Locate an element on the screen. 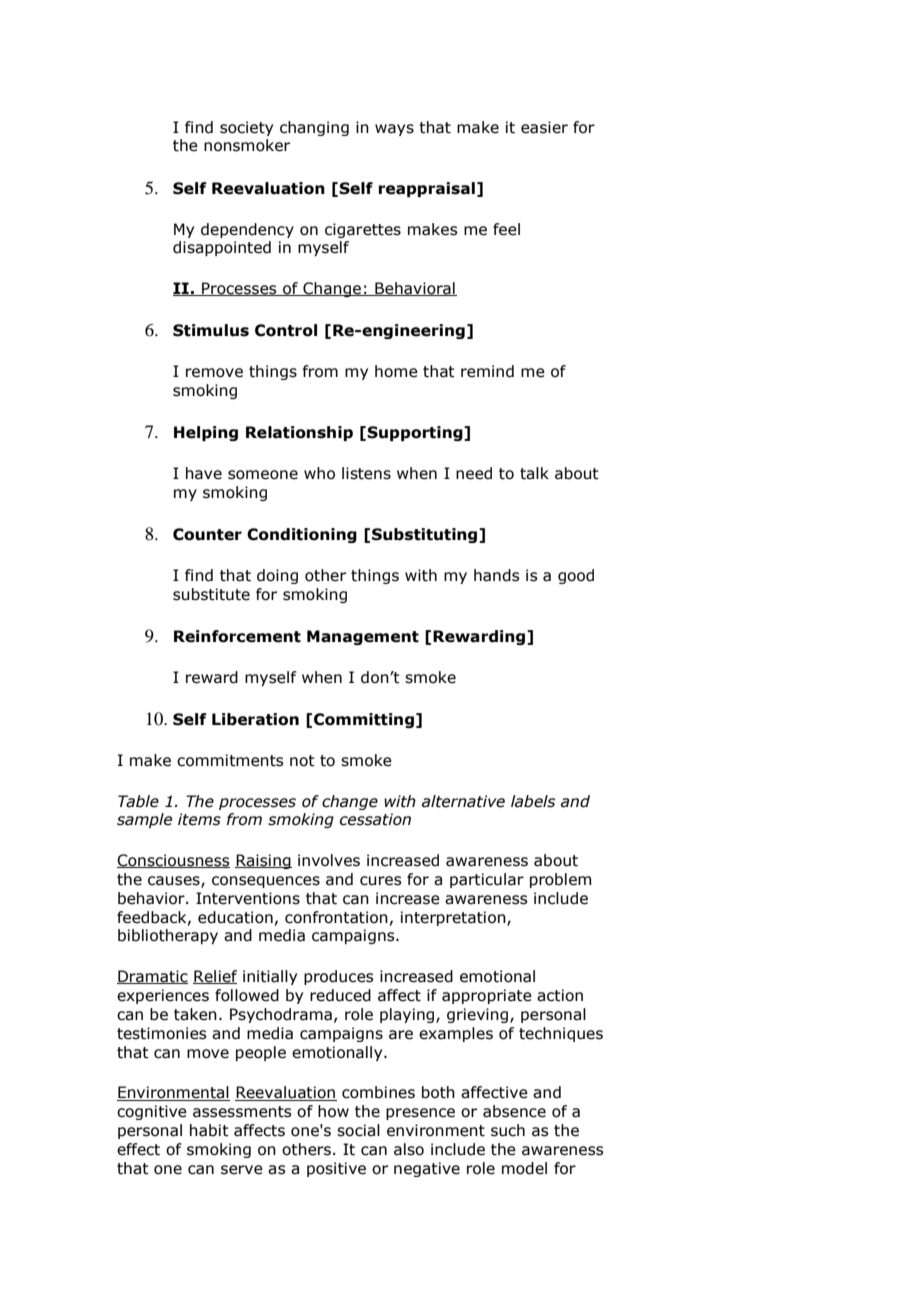  habit is located at coordinates (209, 1130).
